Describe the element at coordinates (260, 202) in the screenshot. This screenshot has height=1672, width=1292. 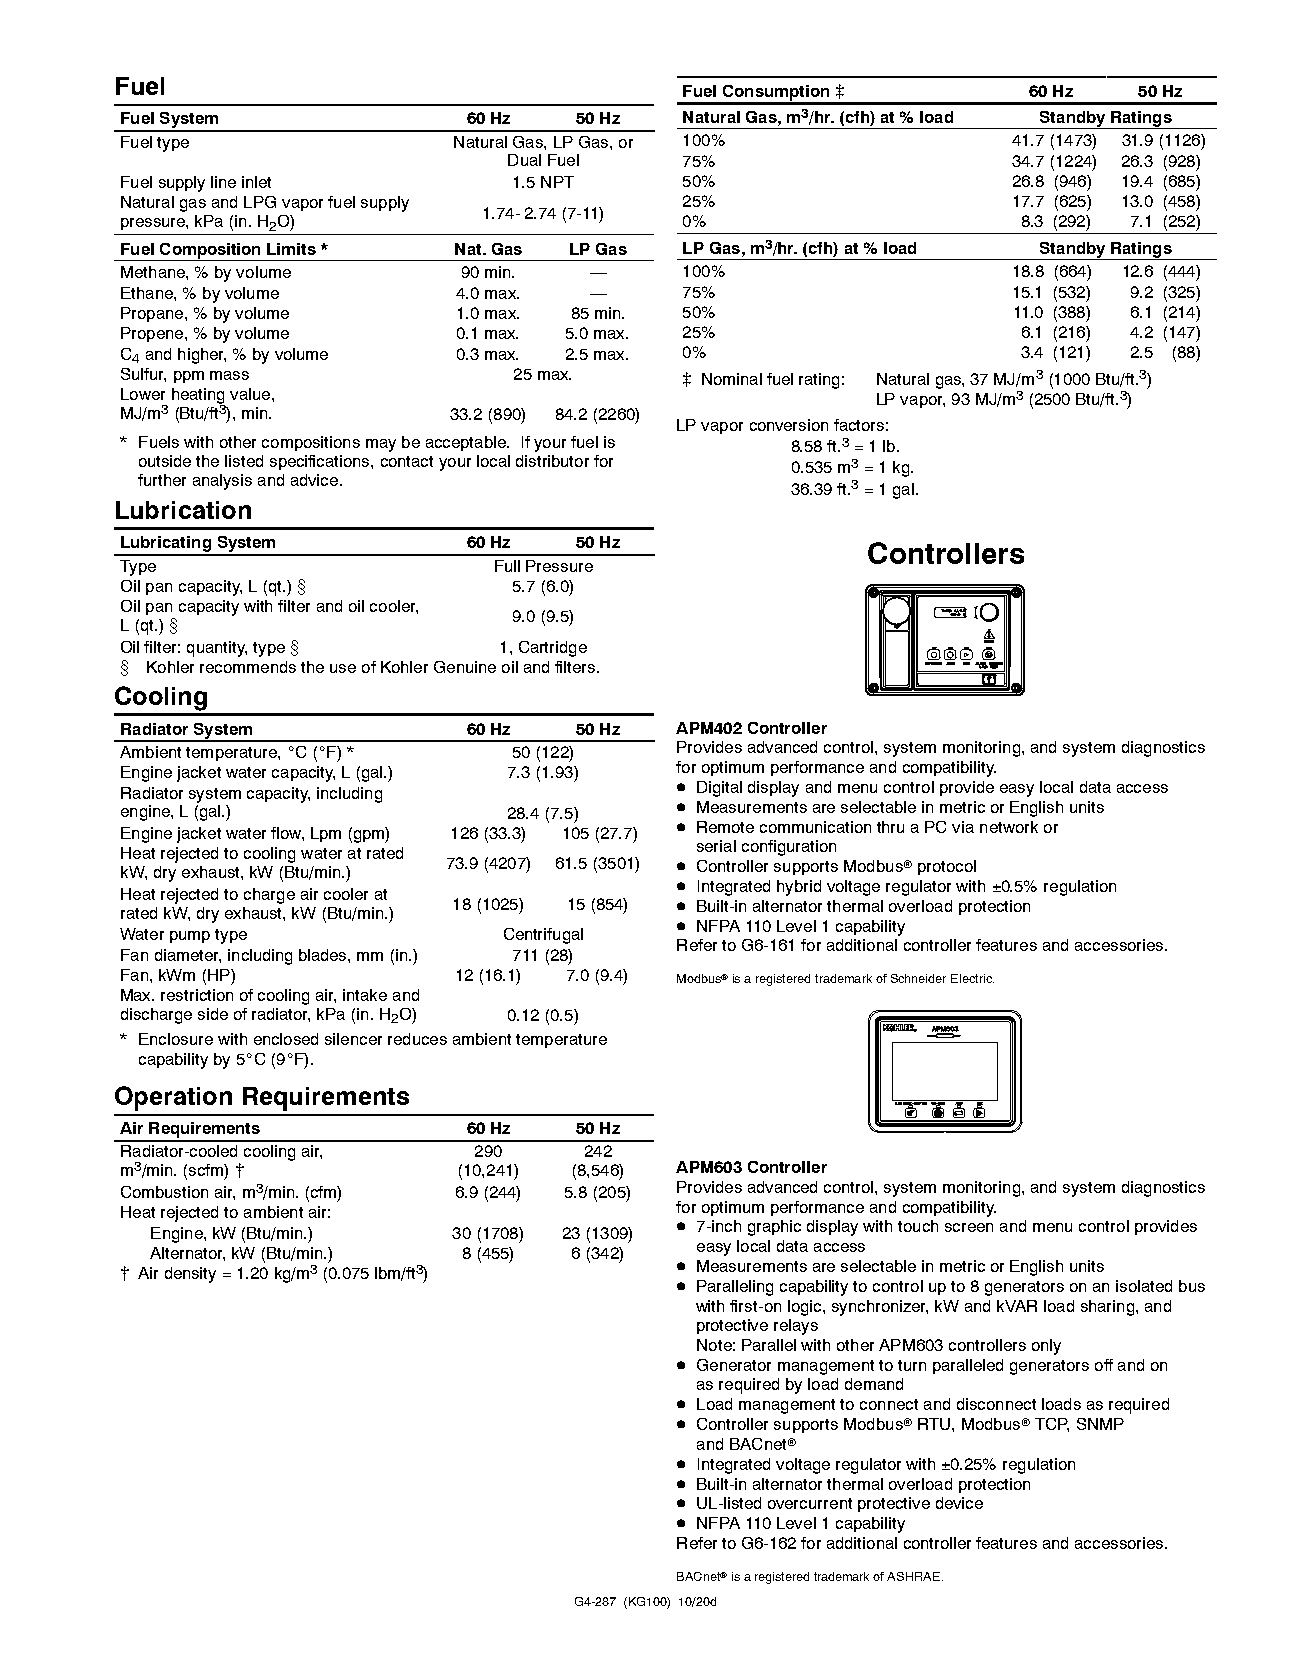
I see `LPG` at that location.
